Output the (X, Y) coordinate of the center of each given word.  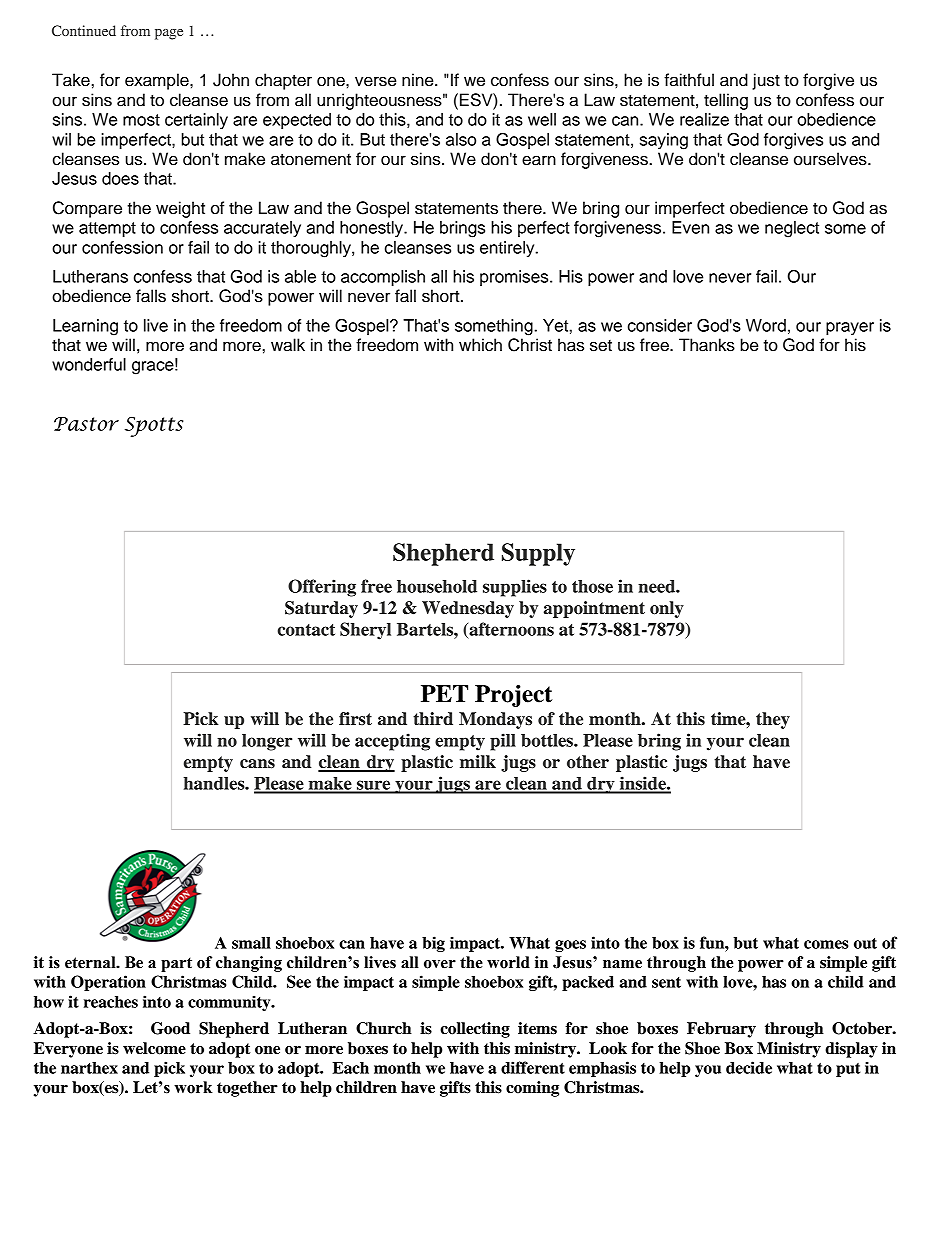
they (773, 720)
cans (257, 764)
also (461, 139)
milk (478, 761)
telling (726, 101)
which (480, 345)
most (141, 120)
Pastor (86, 424)
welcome (154, 1048)
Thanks (707, 345)
